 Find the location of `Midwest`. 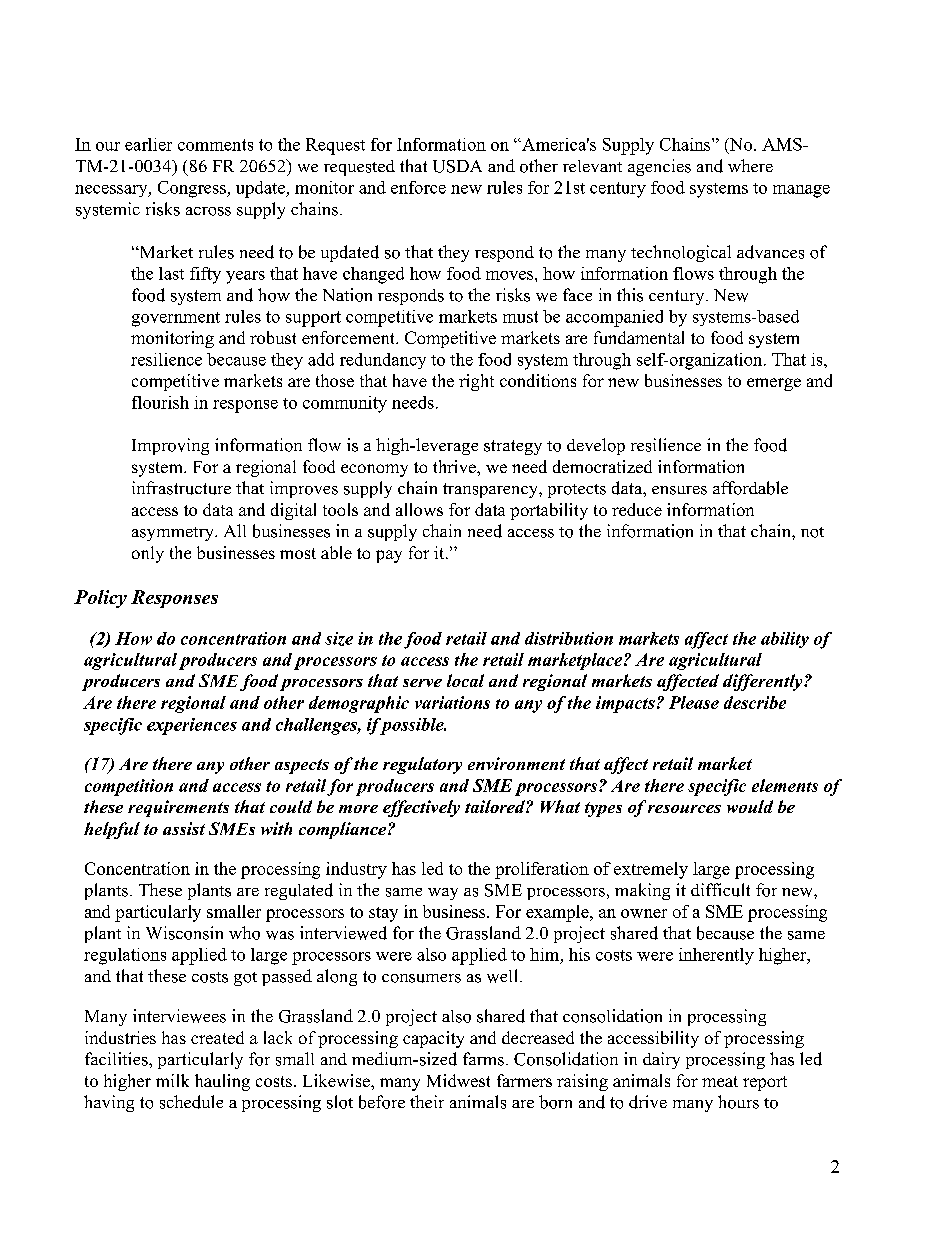

Midwest is located at coordinates (458, 1080).
